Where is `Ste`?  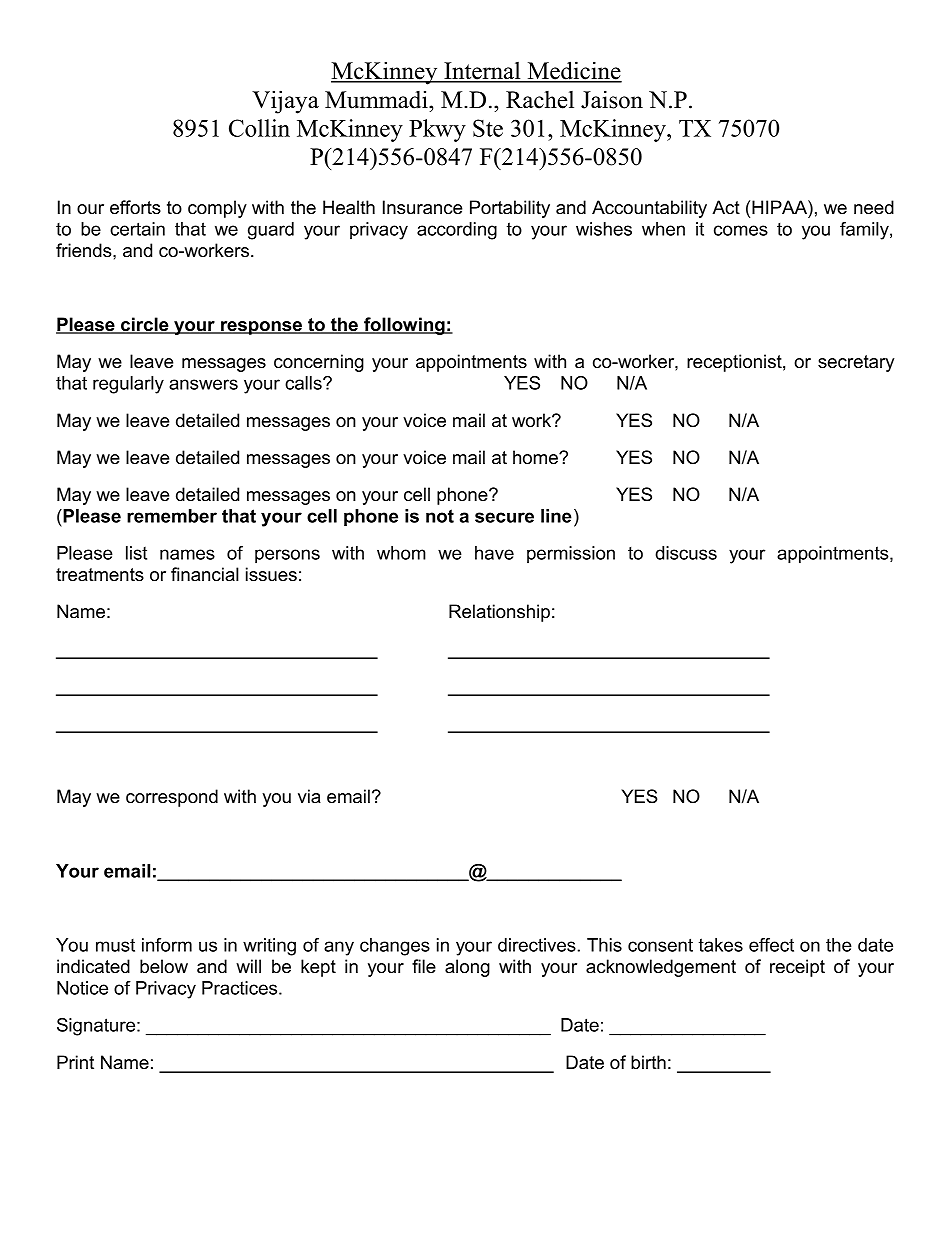
Ste is located at coordinates (488, 128).
